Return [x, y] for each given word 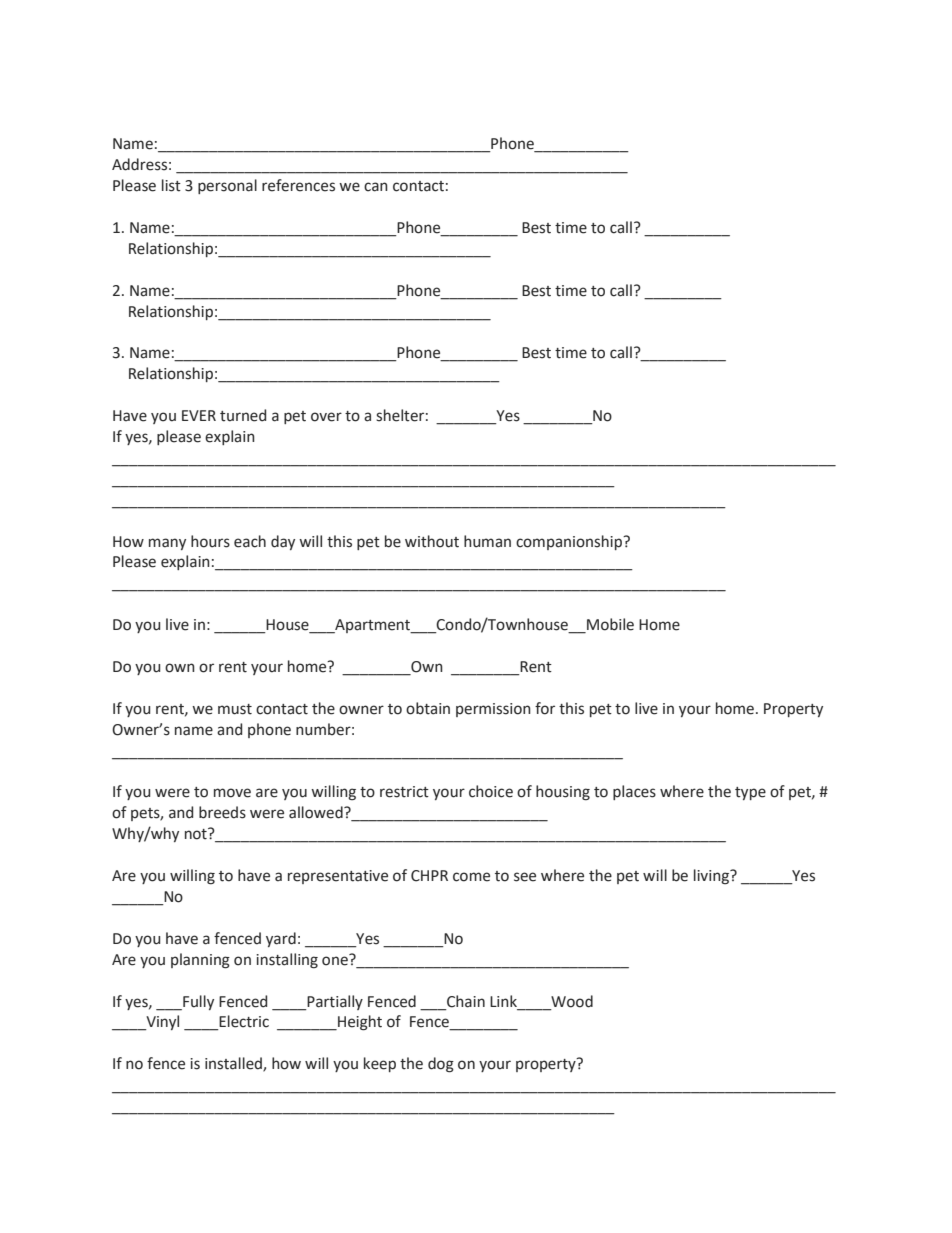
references [298, 185]
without [432, 541]
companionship [570, 542]
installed [234, 1064]
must [235, 709]
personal [227, 186]
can [376, 187]
